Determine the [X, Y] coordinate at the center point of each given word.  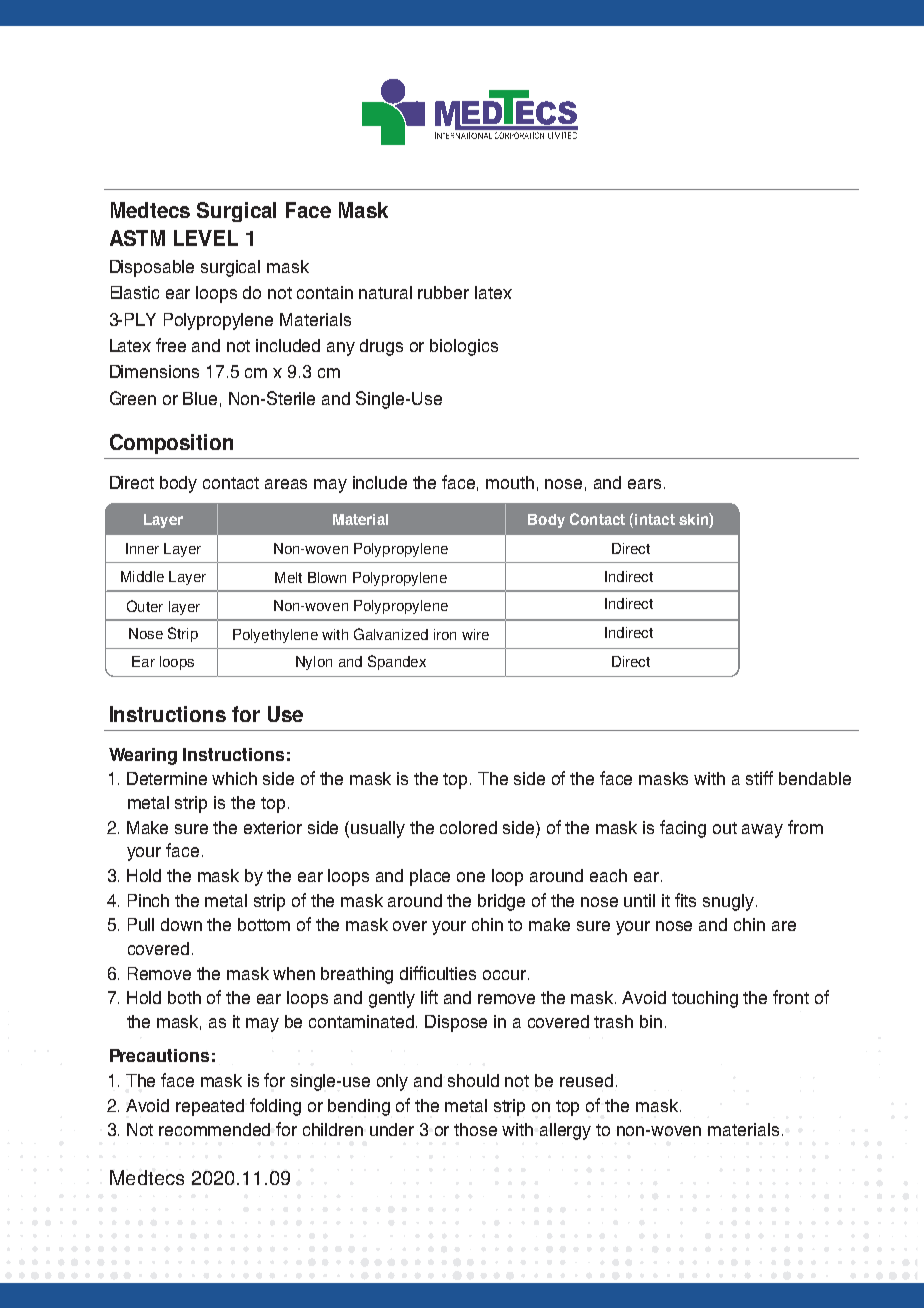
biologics [464, 347]
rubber [443, 292]
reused [586, 1080]
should [473, 1080]
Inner [142, 548]
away [762, 831]
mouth [510, 482]
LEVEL [206, 238]
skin [694, 520]
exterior [273, 827]
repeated [210, 1107]
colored [468, 827]
